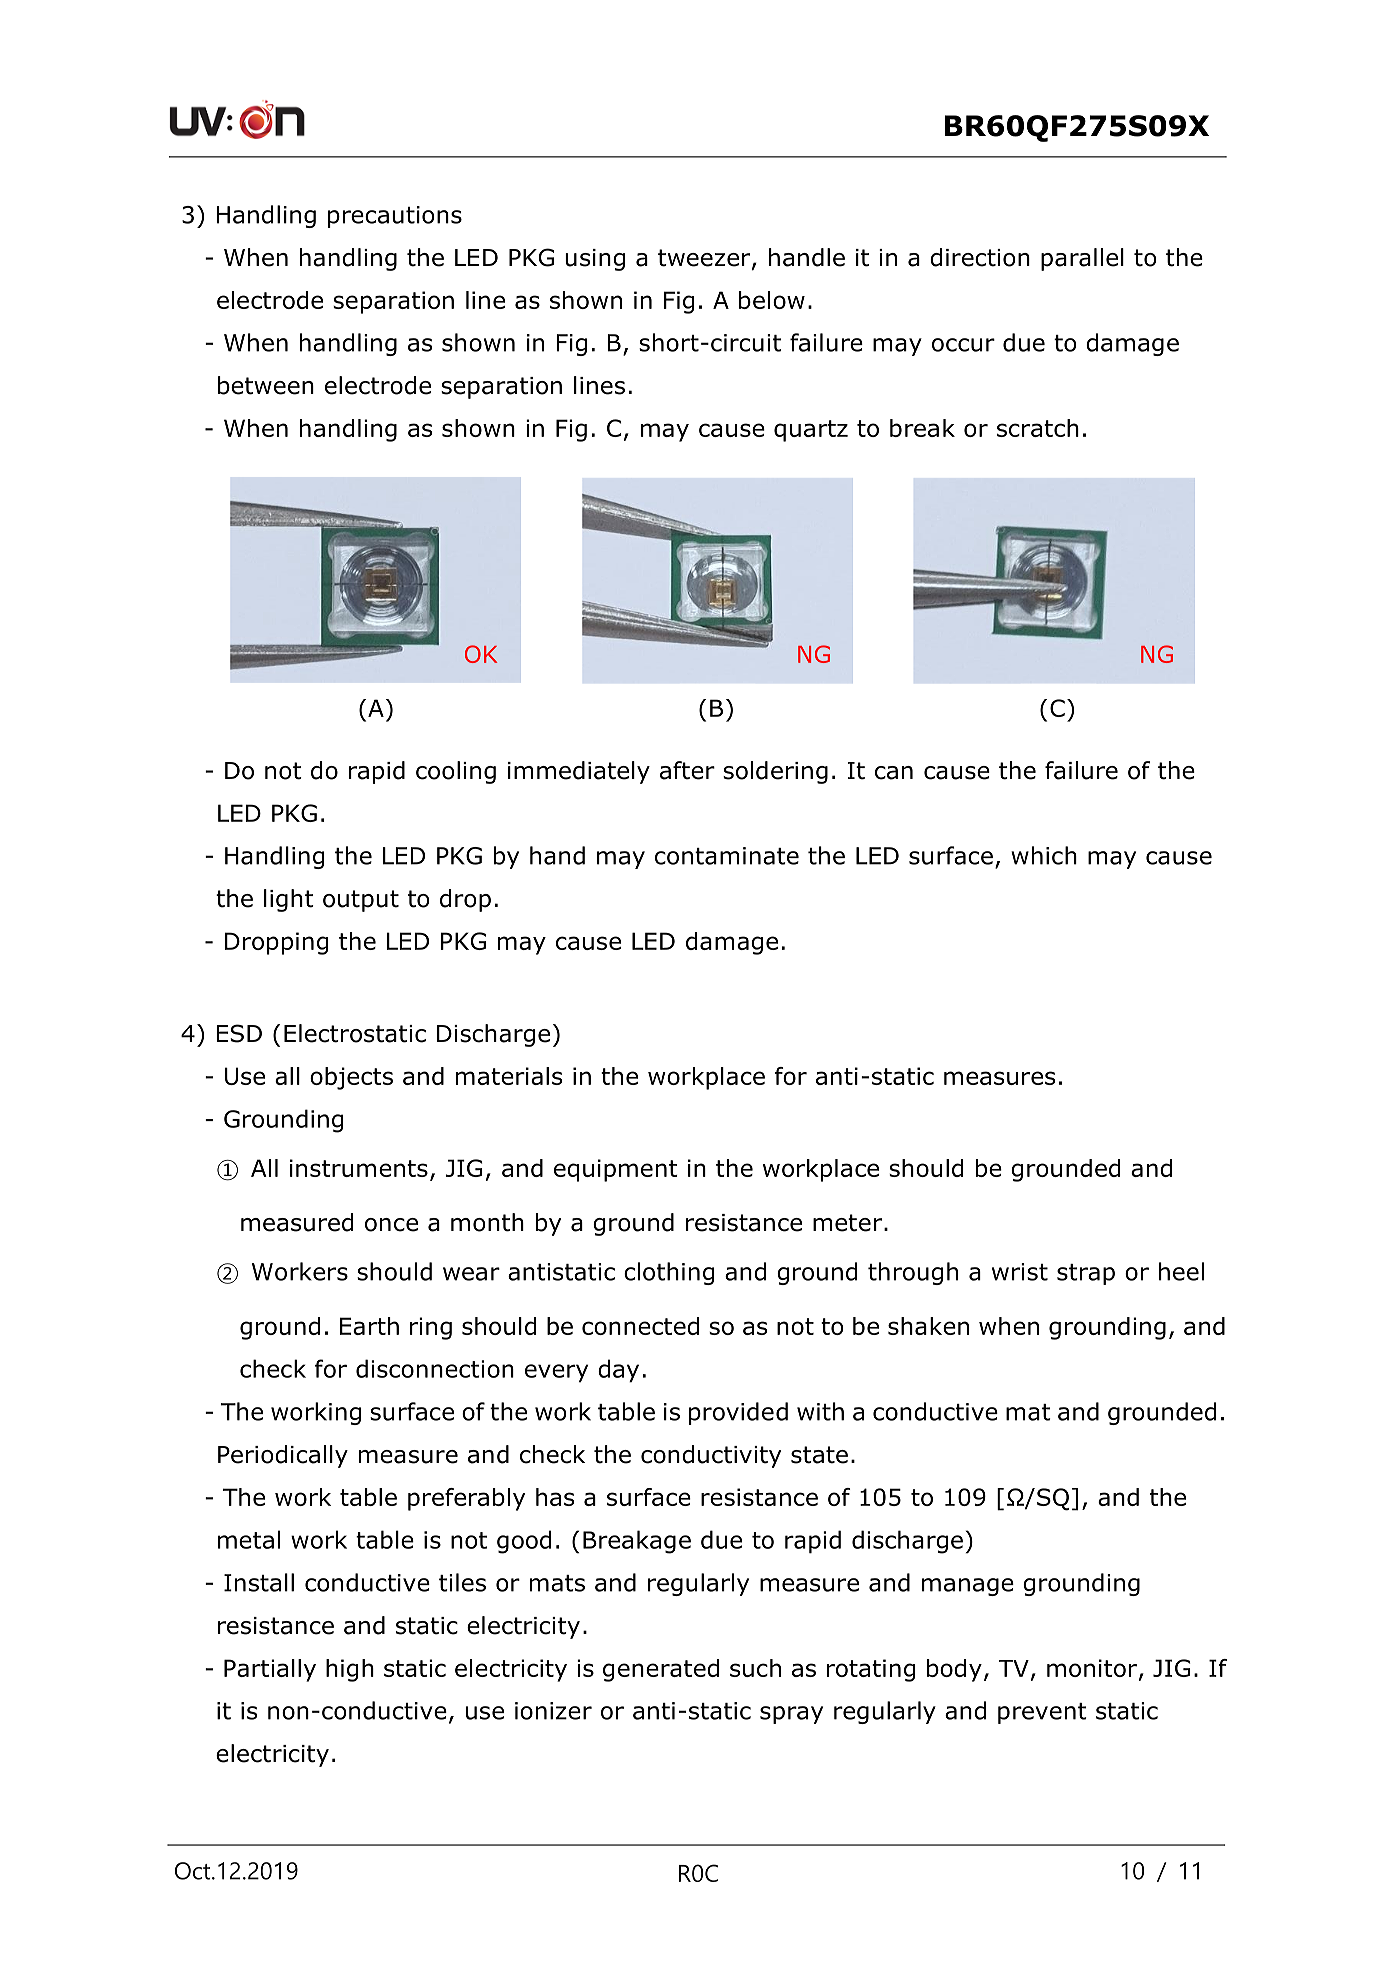 The width and height of the screenshot is (1396, 1974). I want to click on parallel, so click(1082, 259).
